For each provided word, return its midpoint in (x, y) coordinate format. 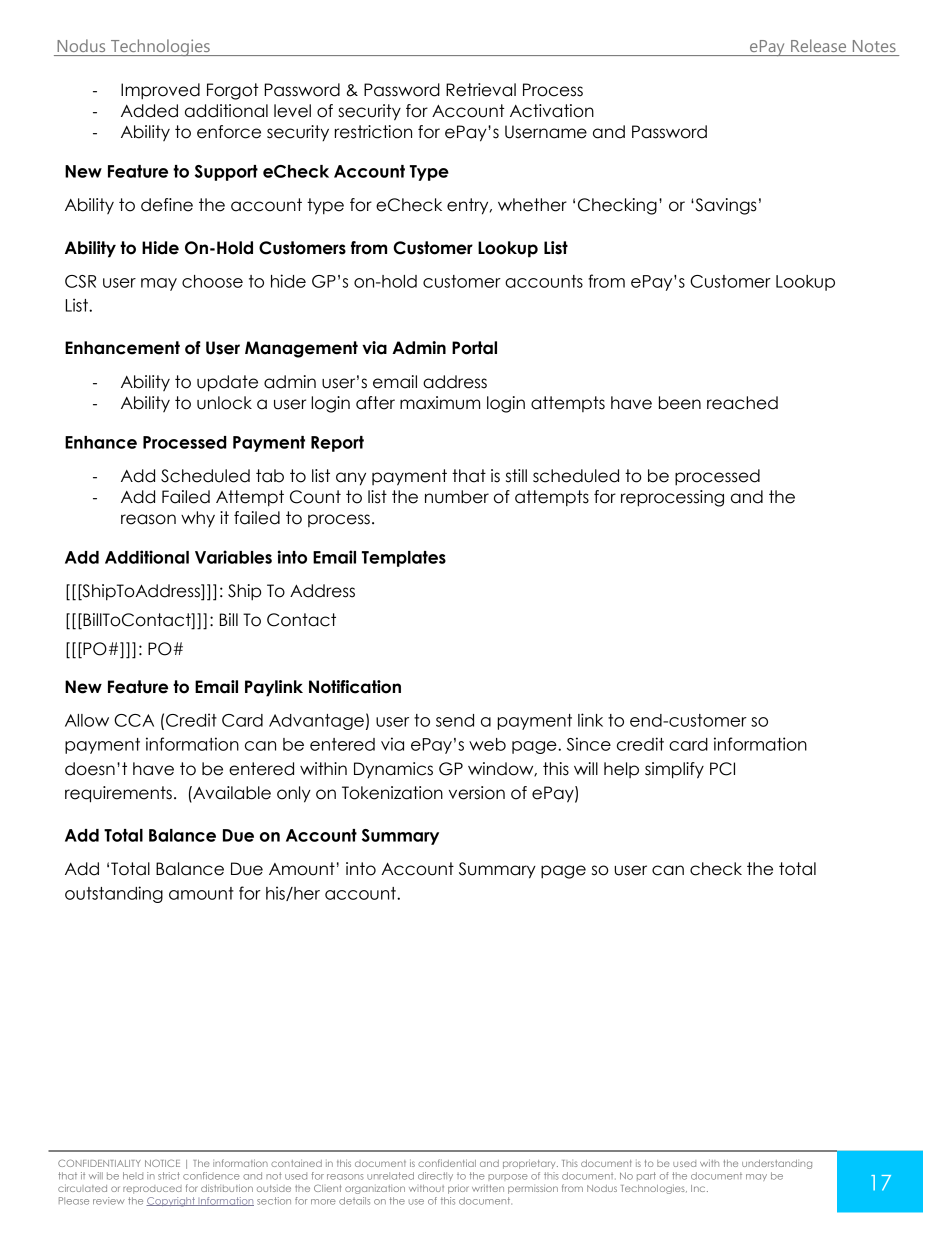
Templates (404, 559)
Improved (160, 91)
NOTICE (162, 1163)
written (488, 1188)
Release (818, 45)
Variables (233, 557)
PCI (722, 769)
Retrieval (481, 90)
